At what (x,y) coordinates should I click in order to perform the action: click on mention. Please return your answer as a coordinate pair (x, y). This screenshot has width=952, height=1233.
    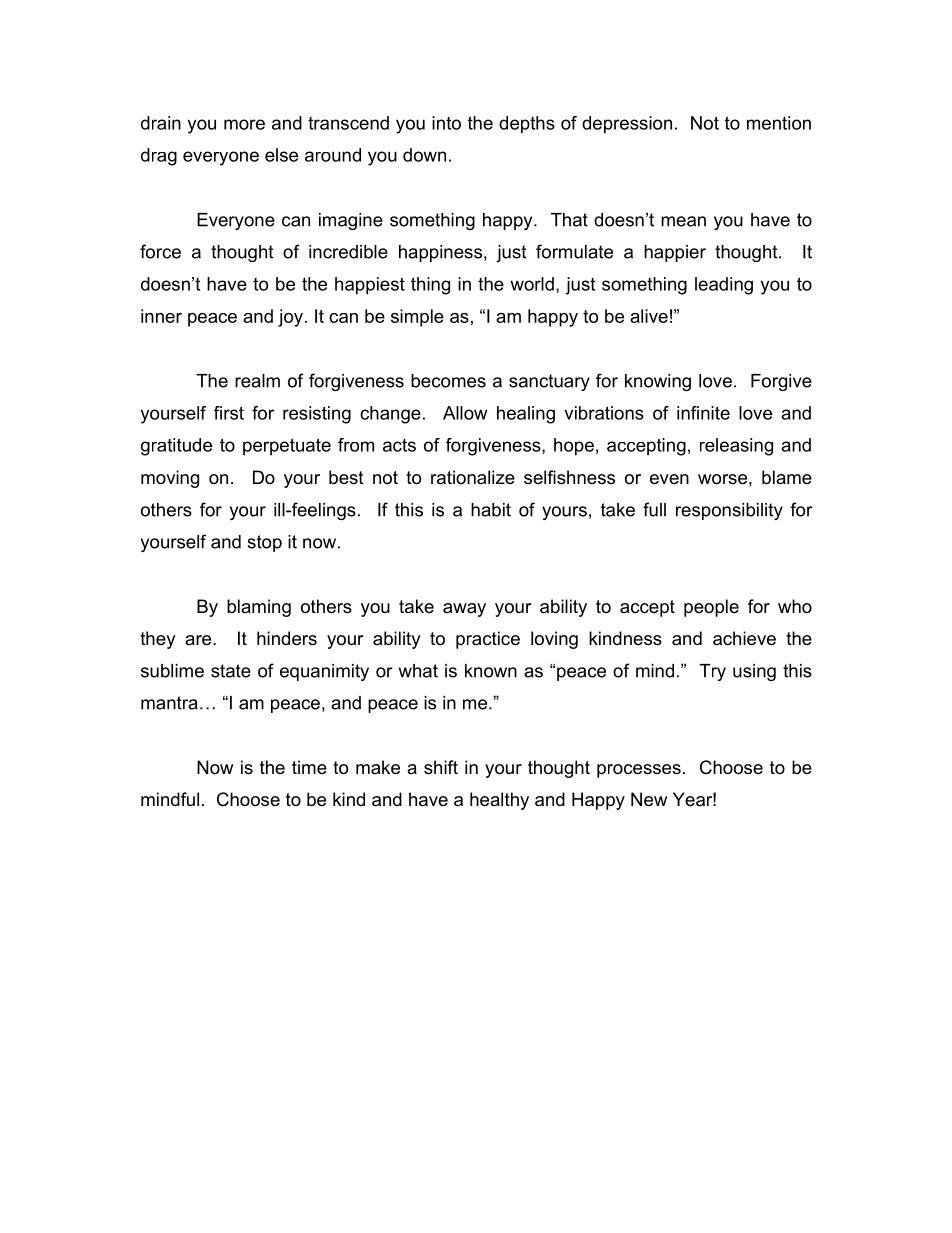
    Looking at the image, I should click on (779, 123).
